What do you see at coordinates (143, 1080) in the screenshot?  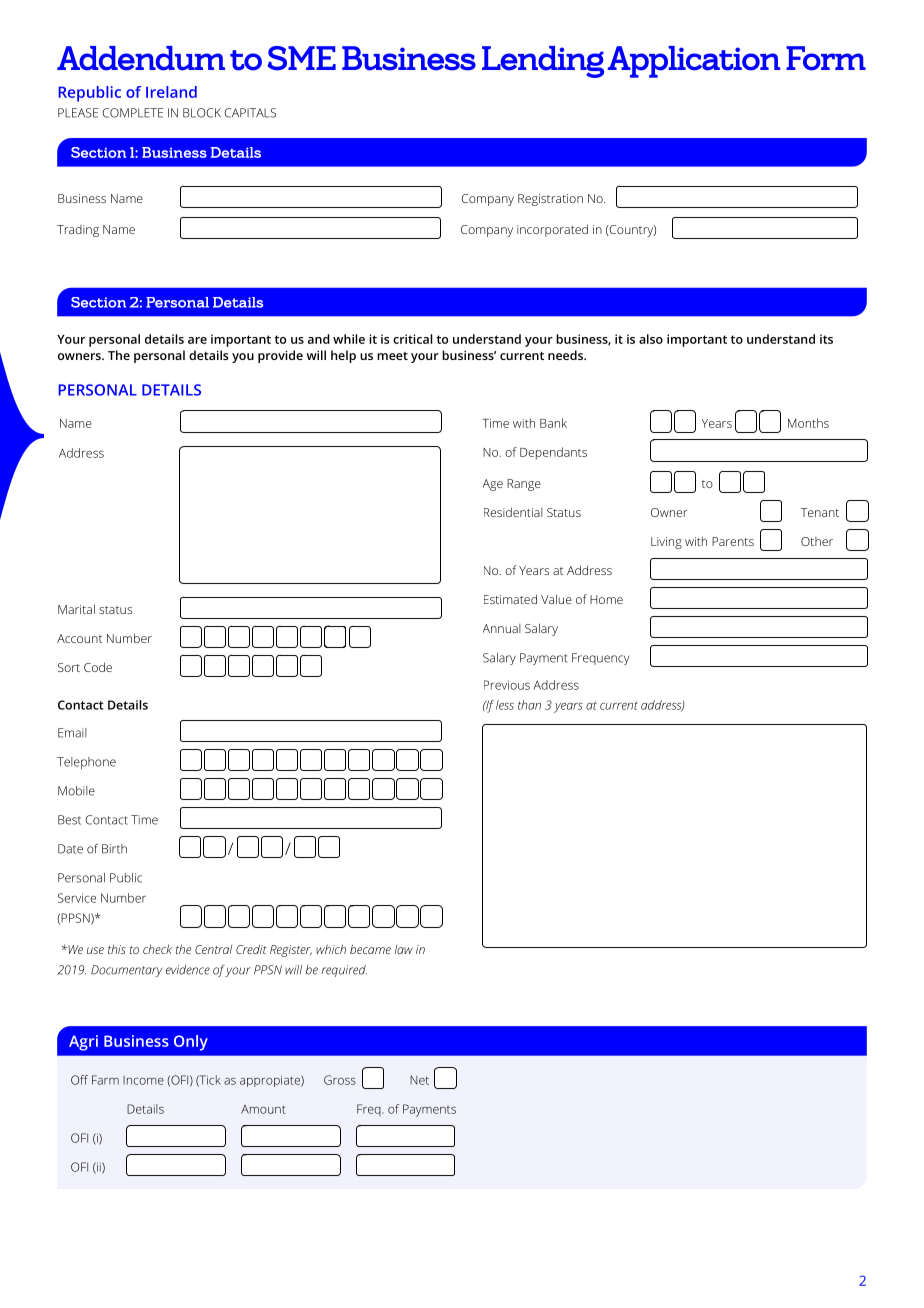 I see `Income` at bounding box center [143, 1080].
